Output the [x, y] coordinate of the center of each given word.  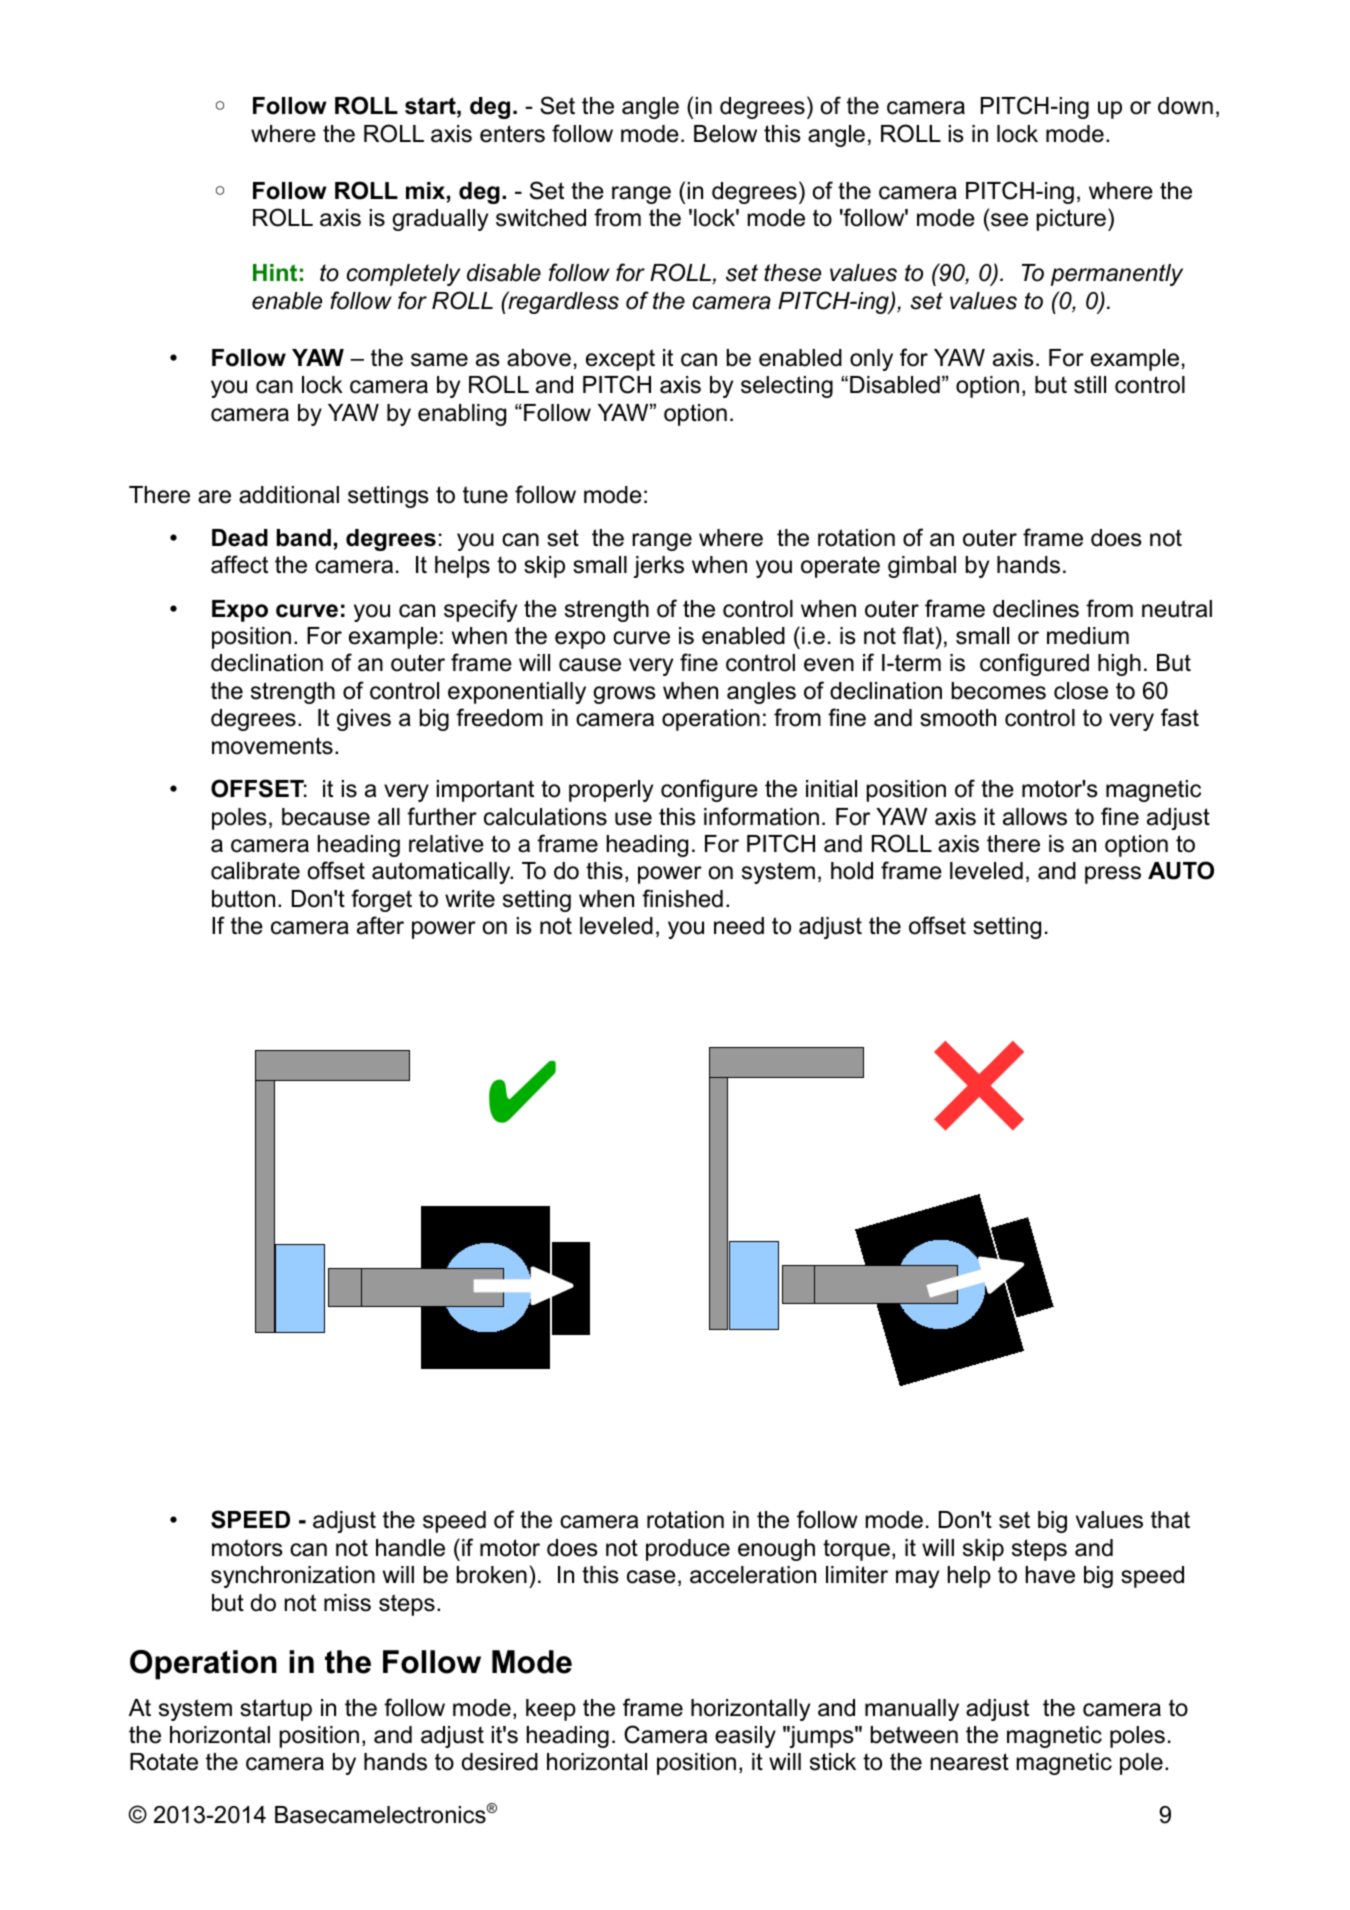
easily [745, 1737]
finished [682, 898]
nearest [970, 1762]
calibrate [255, 871]
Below [725, 134]
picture [1071, 220]
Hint [275, 273]
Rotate [164, 1762]
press [1113, 875]
